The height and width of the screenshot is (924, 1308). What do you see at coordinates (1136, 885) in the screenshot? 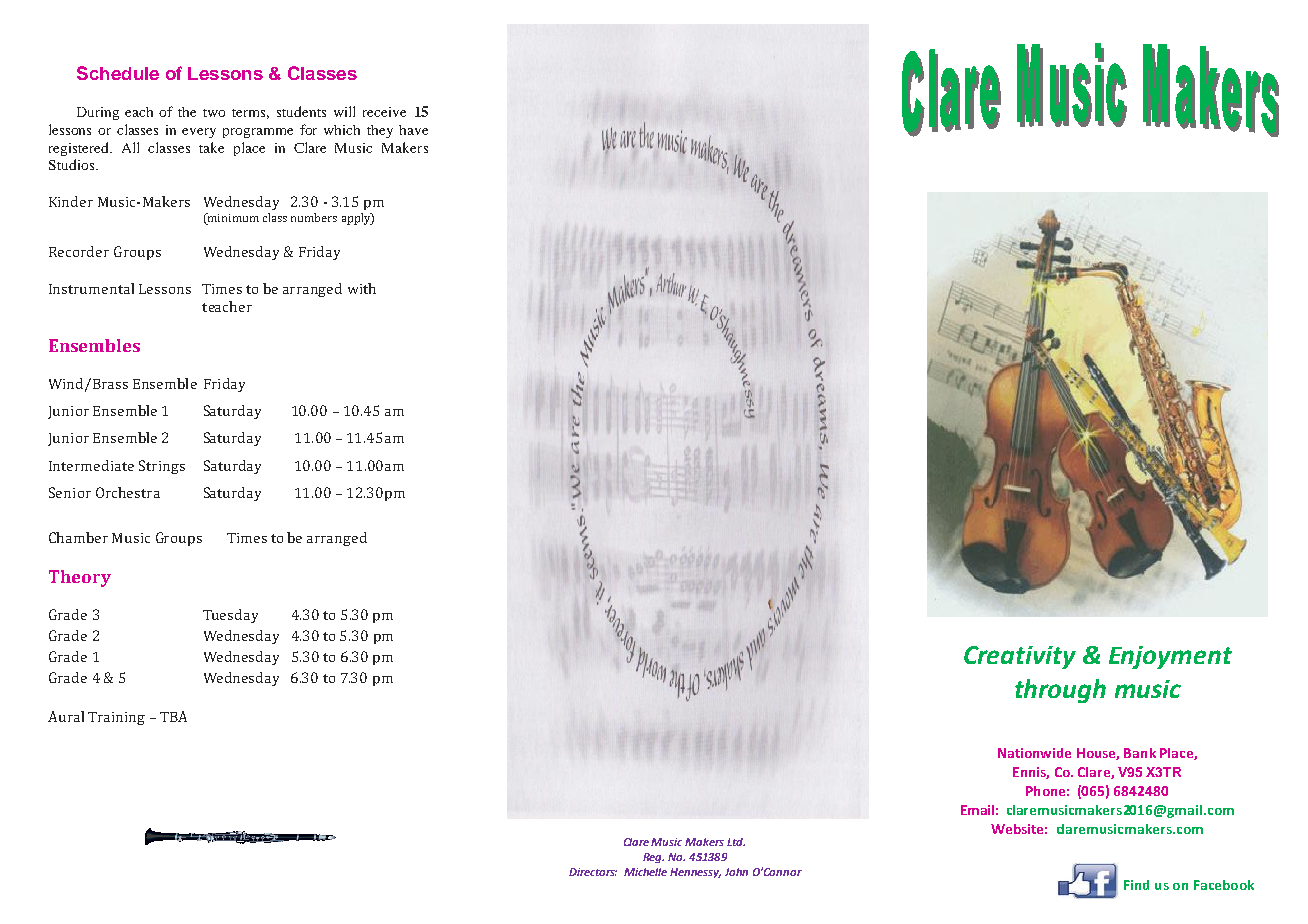
I see `Find` at bounding box center [1136, 885].
